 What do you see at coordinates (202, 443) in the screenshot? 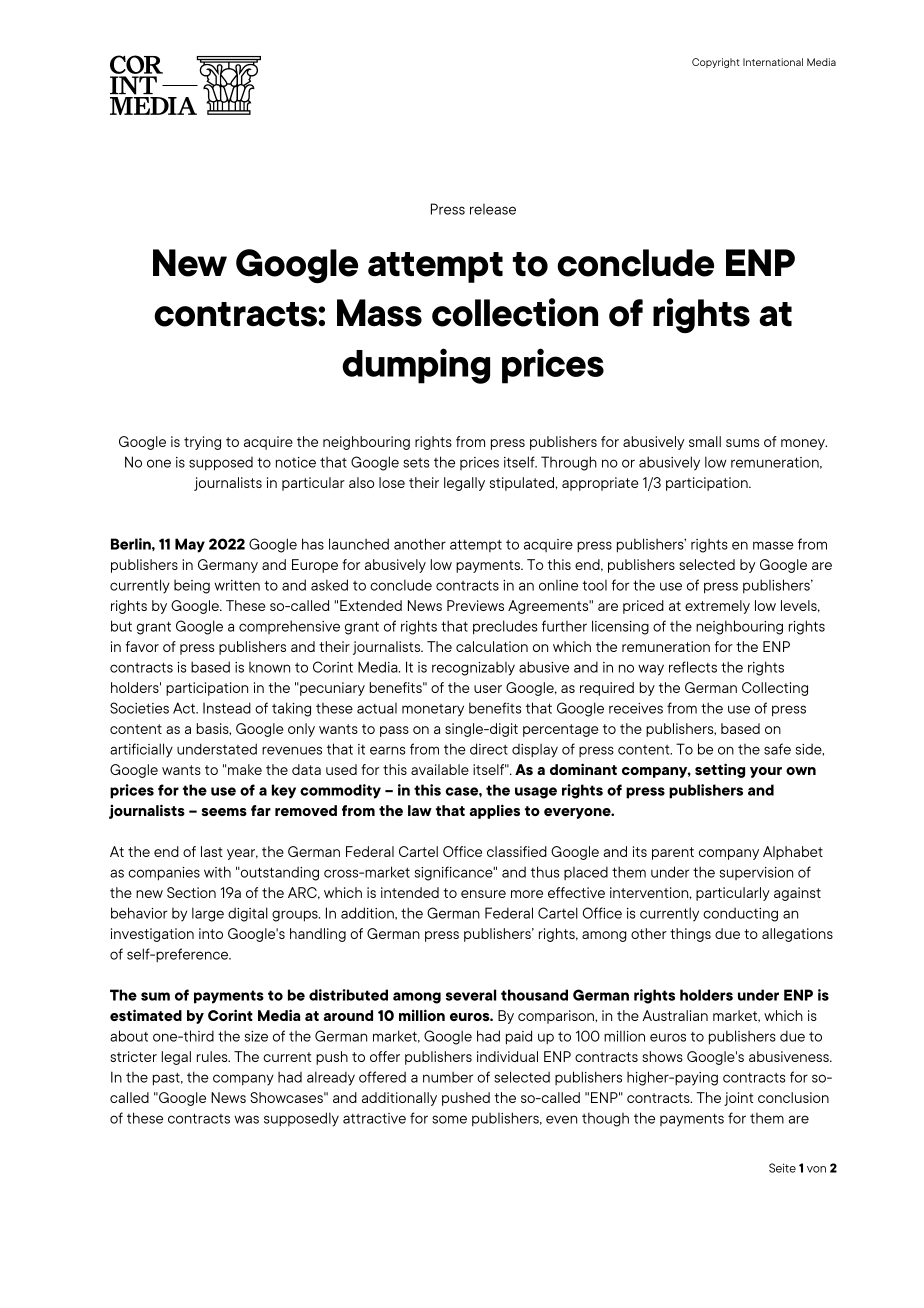
I see `trying` at bounding box center [202, 443].
